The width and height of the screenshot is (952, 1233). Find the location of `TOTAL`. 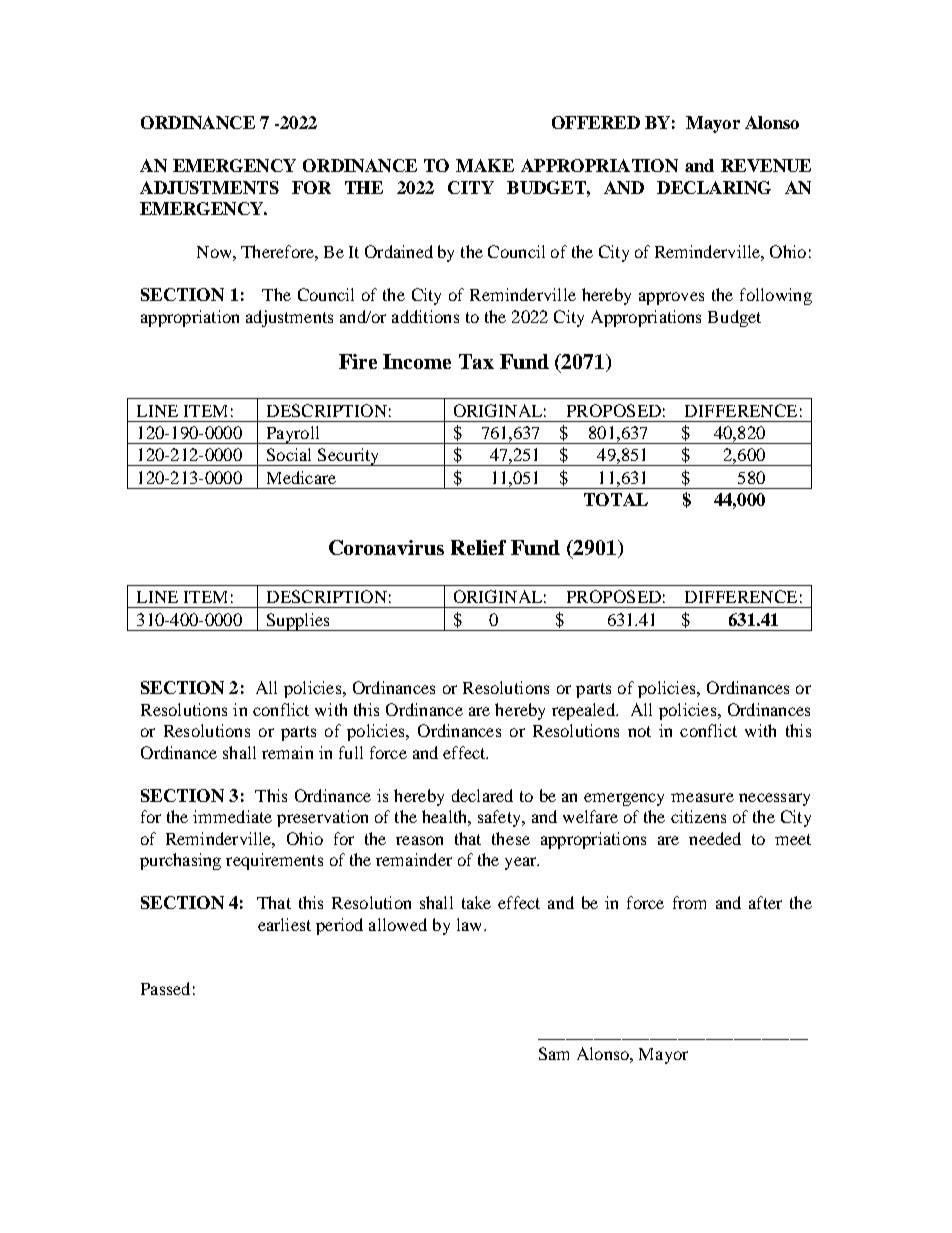

TOTAL is located at coordinates (616, 499).
